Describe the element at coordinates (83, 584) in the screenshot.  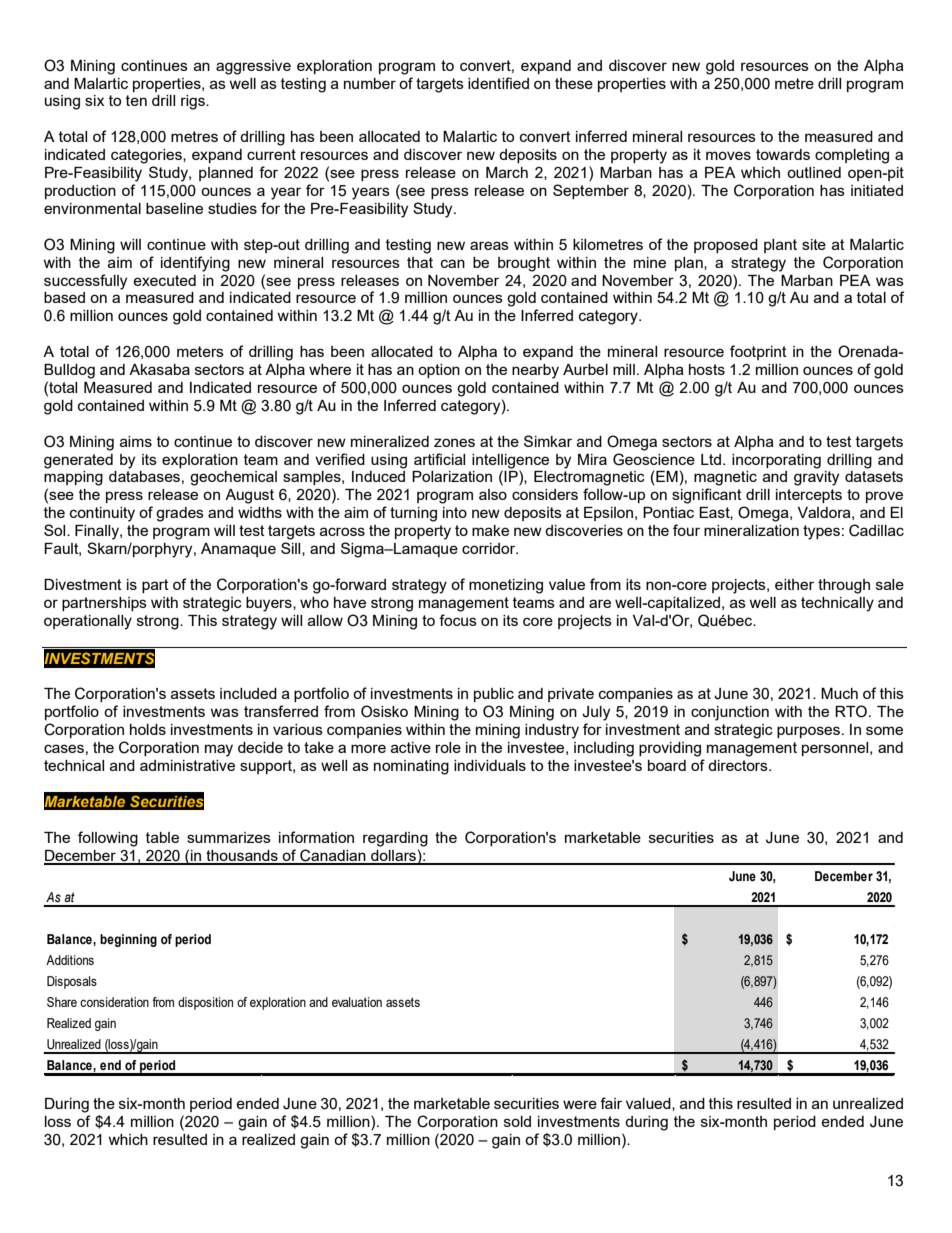
I see `Divestment` at that location.
